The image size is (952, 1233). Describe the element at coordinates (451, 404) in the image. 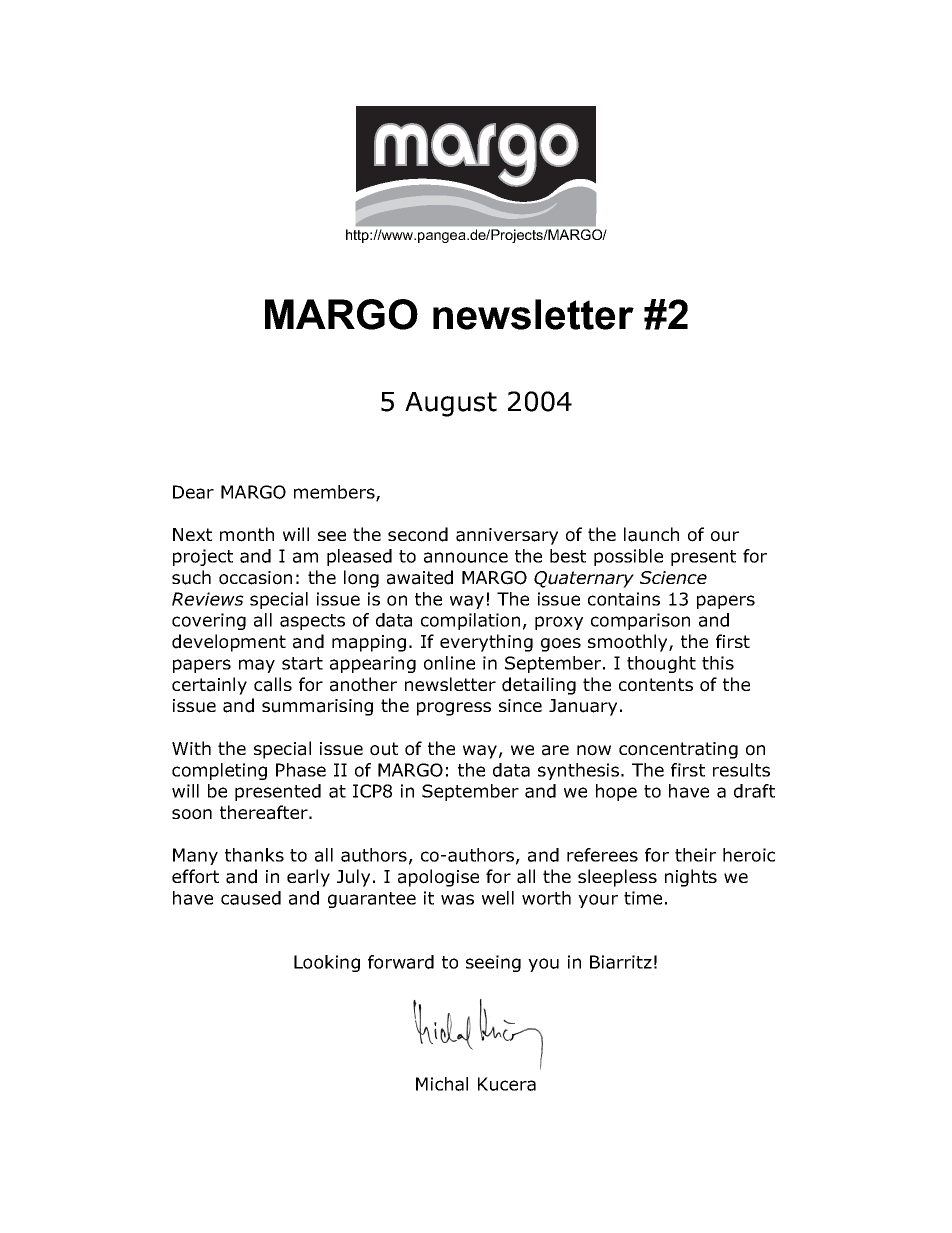

I see `August` at that location.
